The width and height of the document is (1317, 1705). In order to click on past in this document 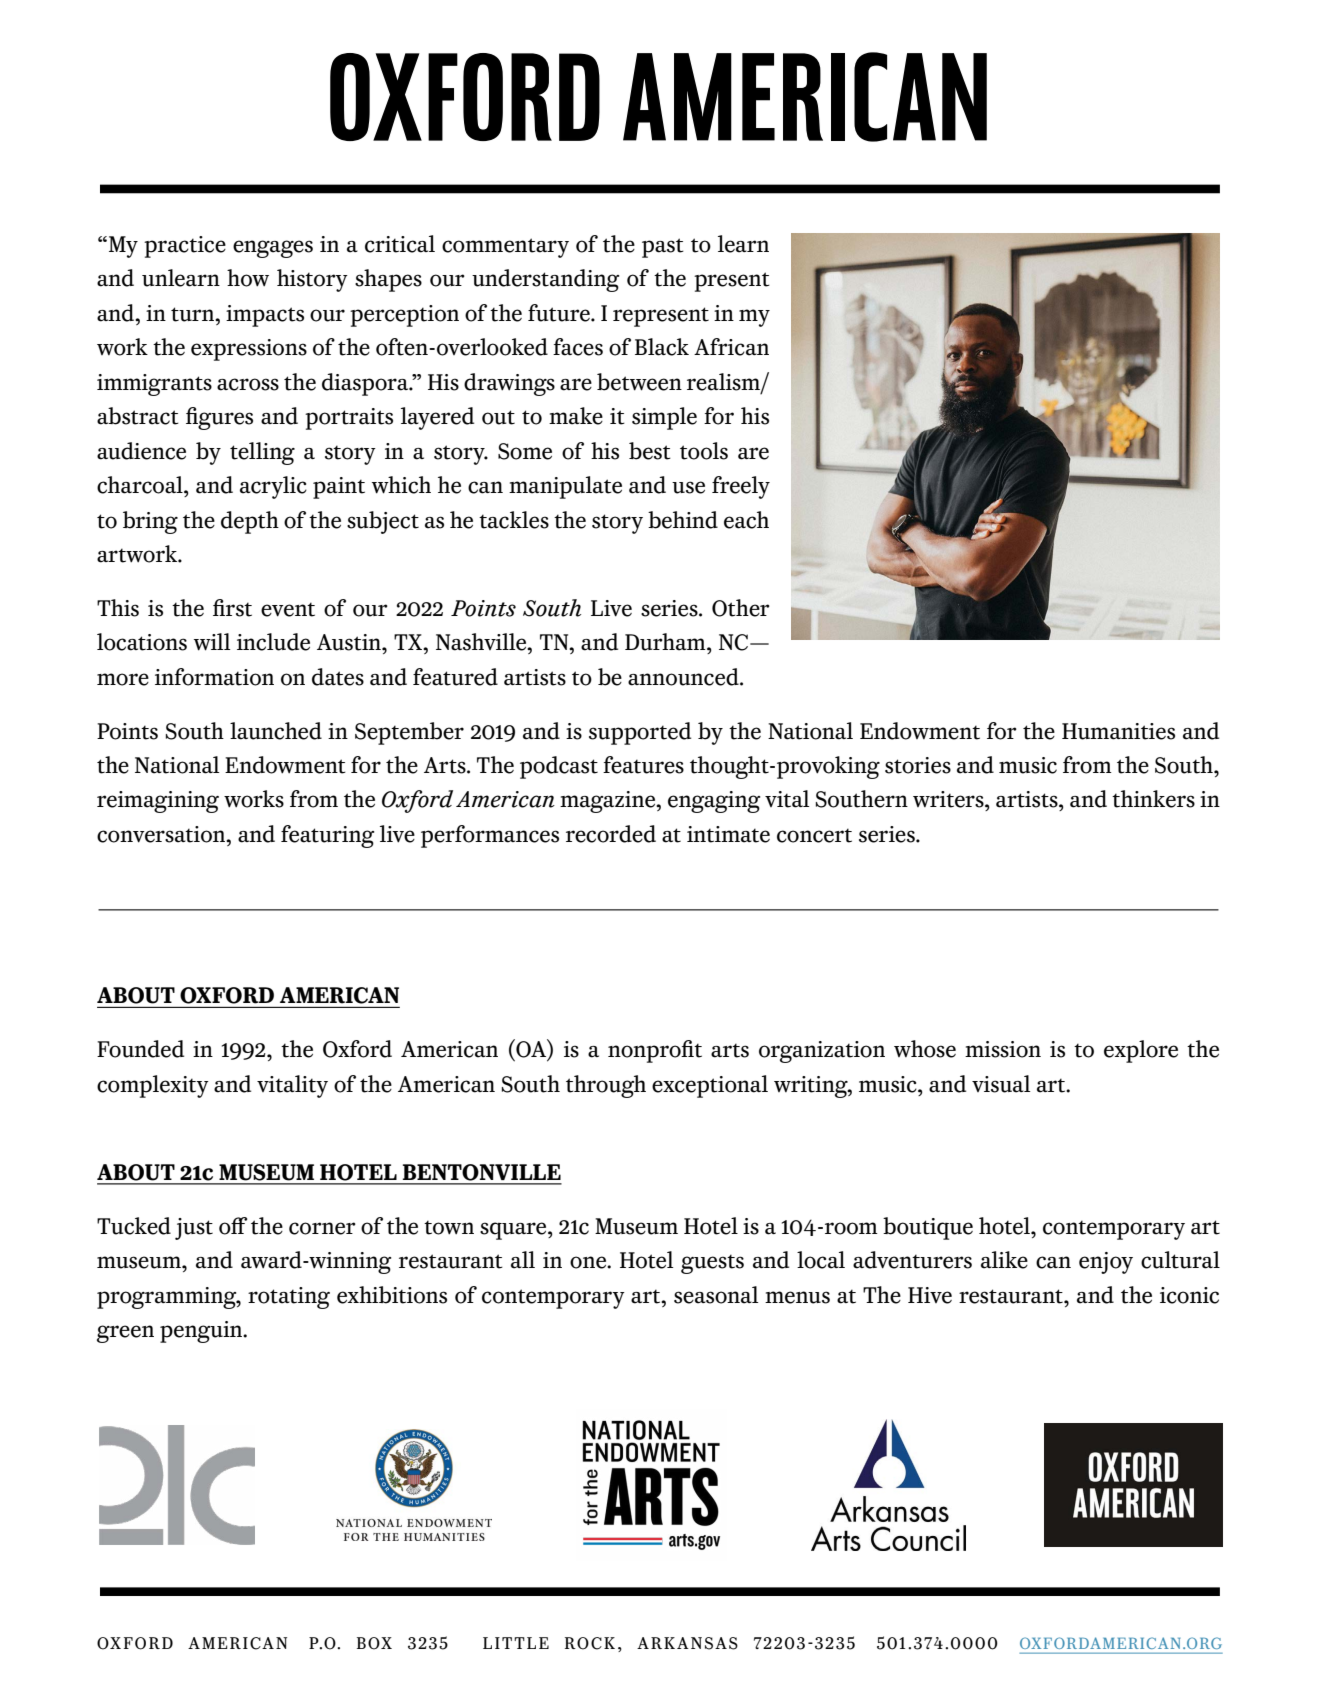, I will do `click(663, 248)`.
